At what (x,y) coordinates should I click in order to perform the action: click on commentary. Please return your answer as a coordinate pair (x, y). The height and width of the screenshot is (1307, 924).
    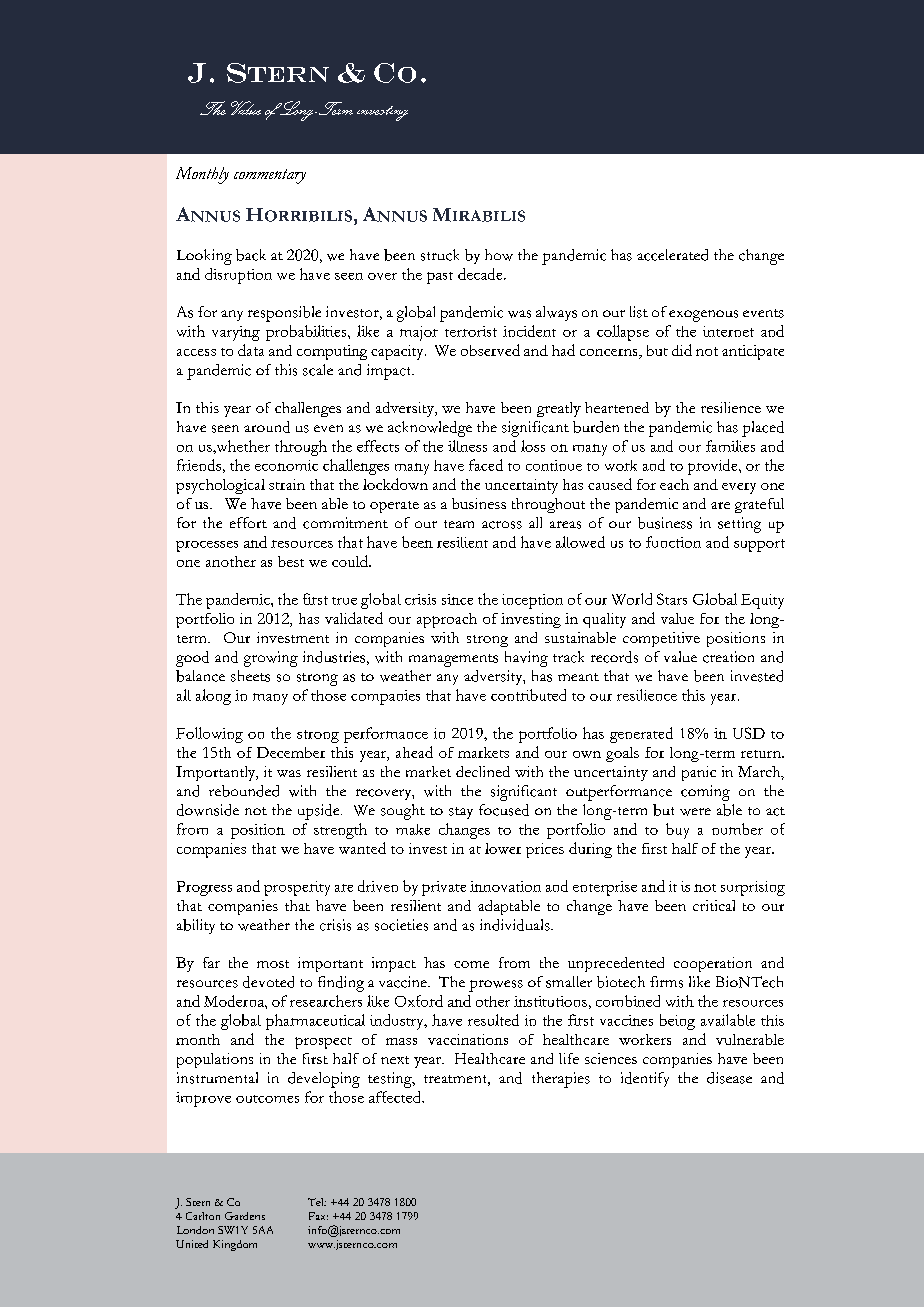
    Looking at the image, I should click on (270, 176).
